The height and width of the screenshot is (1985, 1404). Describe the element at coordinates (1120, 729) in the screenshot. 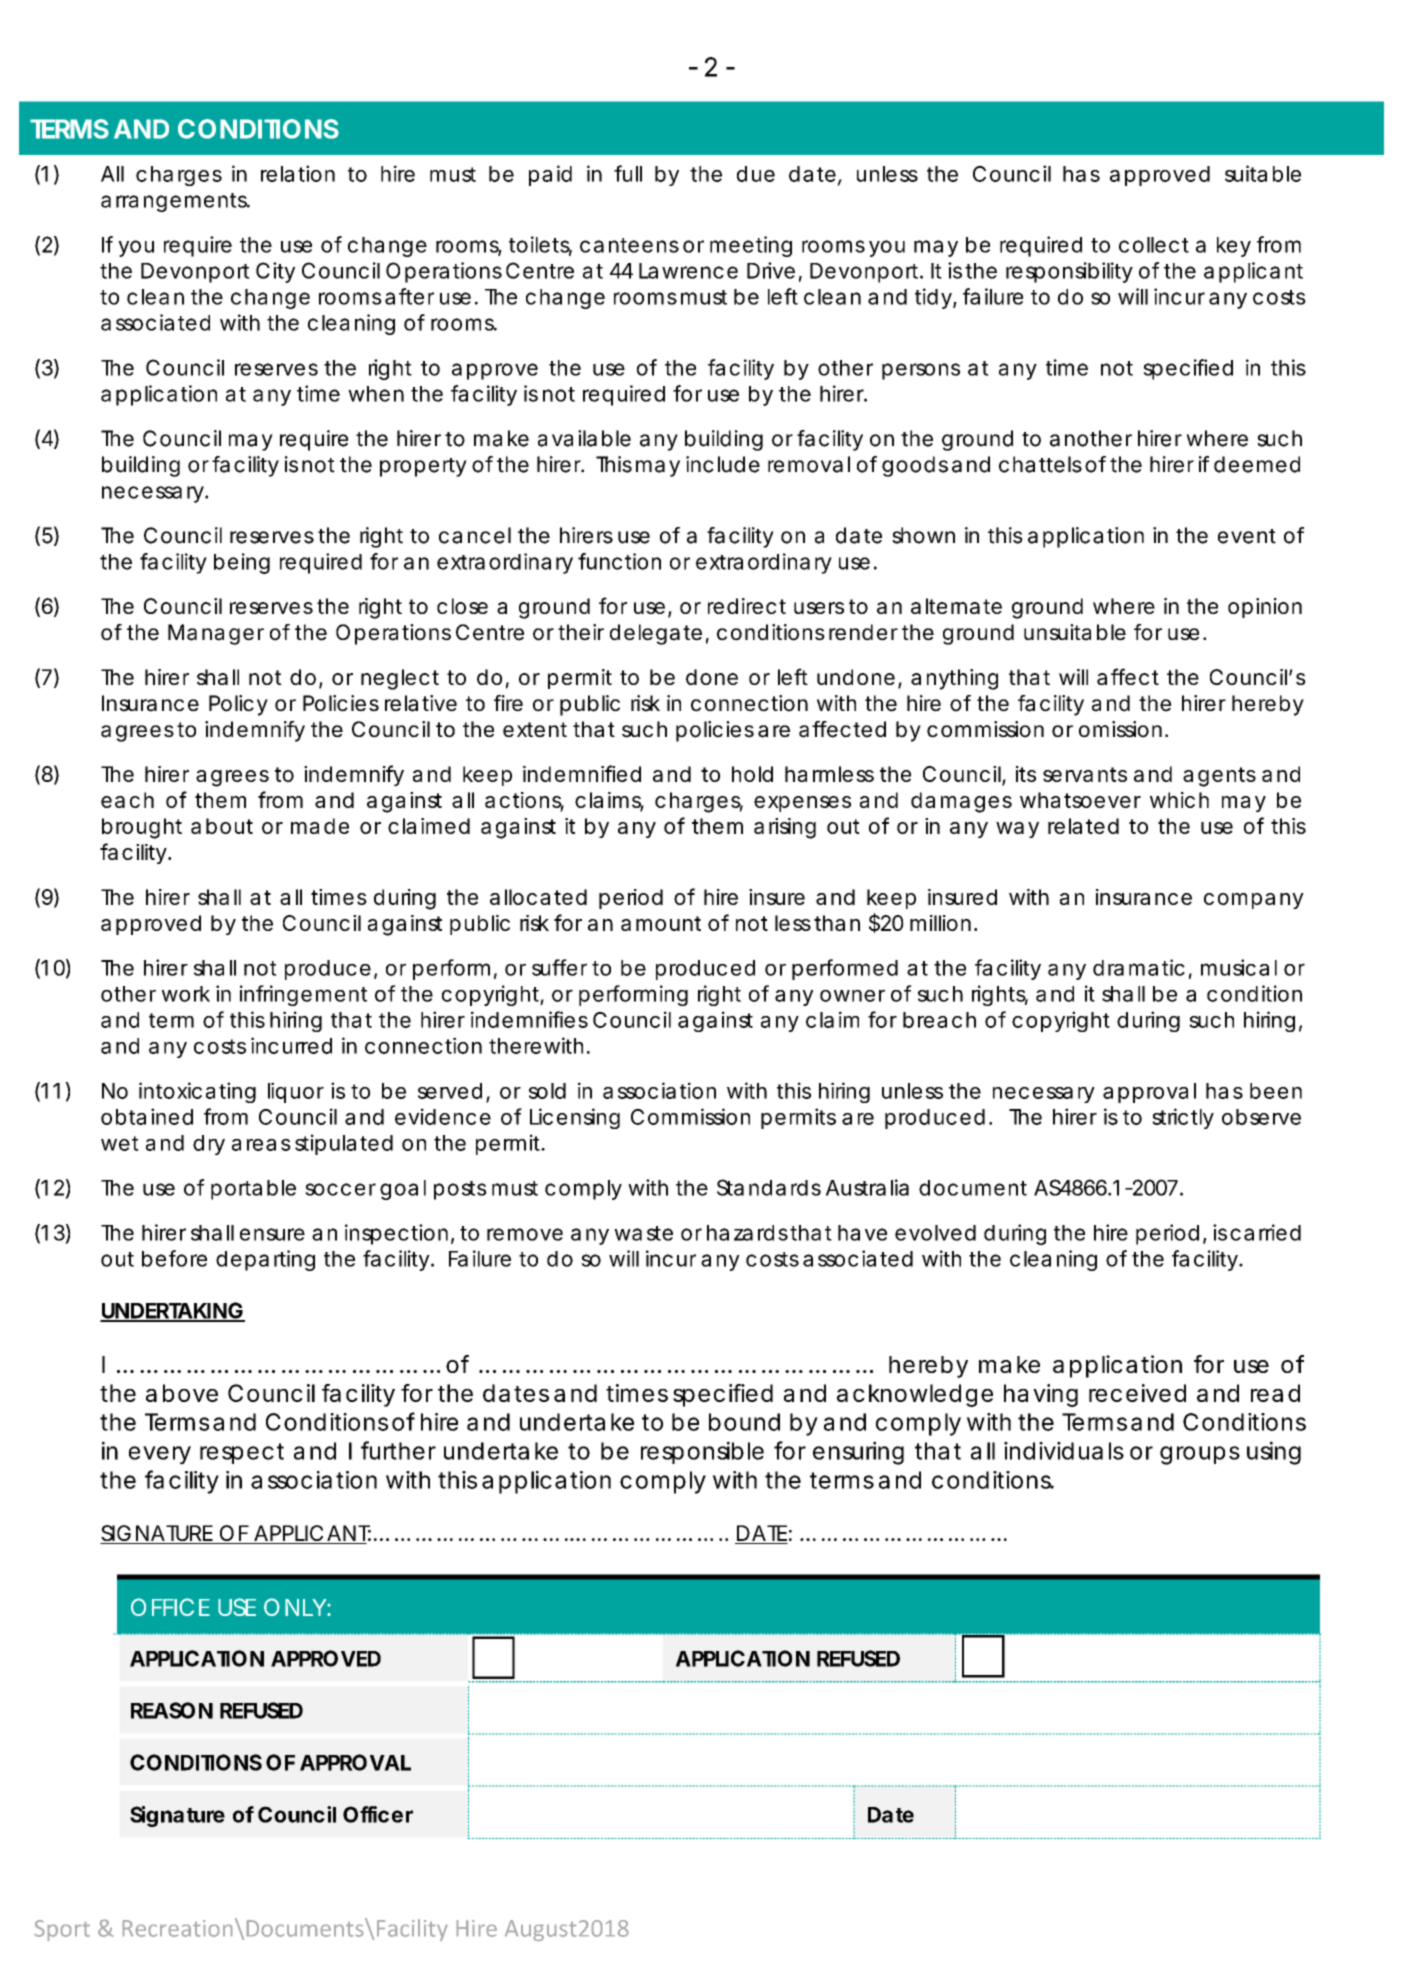

I see `omission` at that location.
